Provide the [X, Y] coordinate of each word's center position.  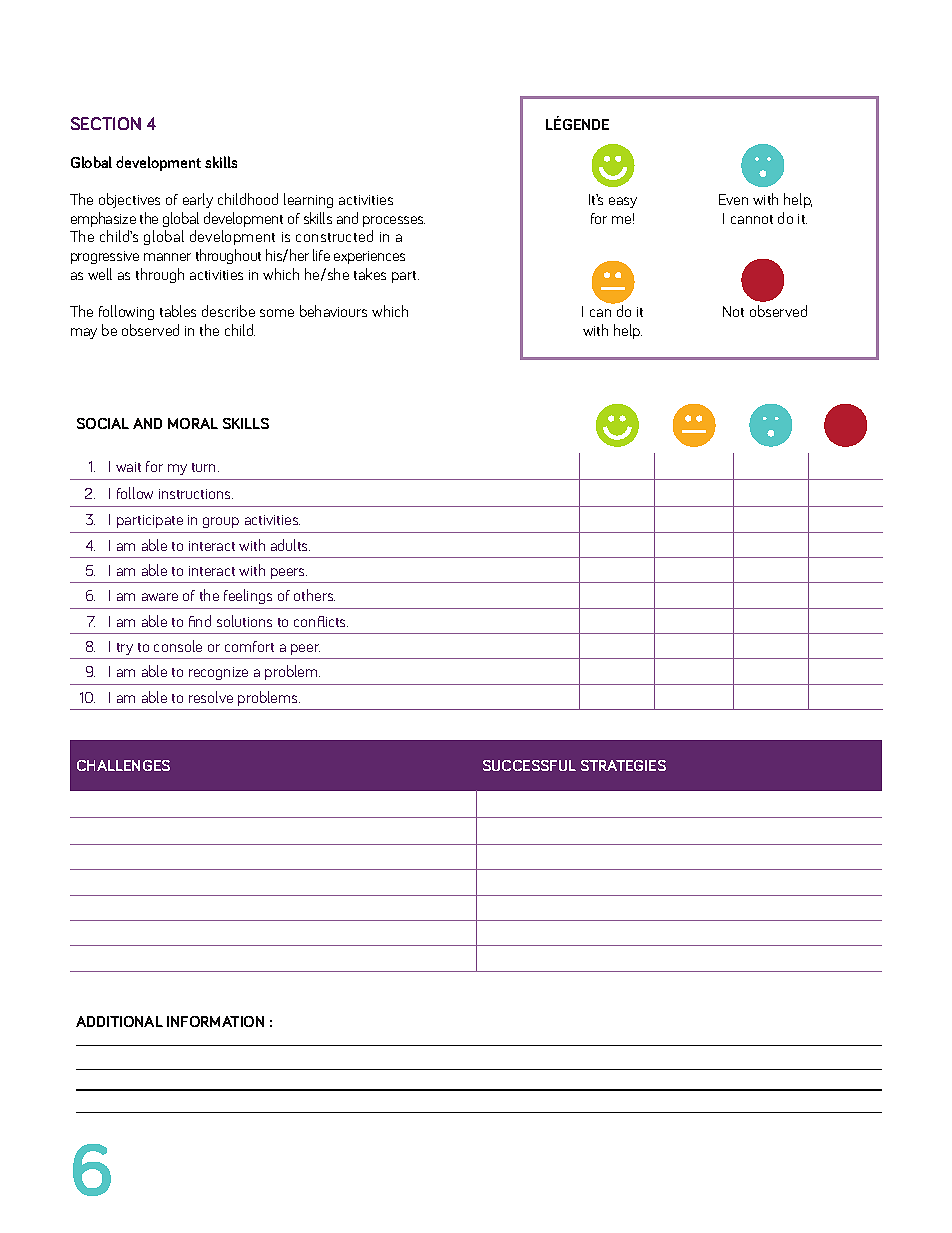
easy [623, 202]
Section [106, 123]
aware [160, 597]
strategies [623, 765]
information [215, 1021]
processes [394, 221]
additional [119, 1021]
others [314, 595]
